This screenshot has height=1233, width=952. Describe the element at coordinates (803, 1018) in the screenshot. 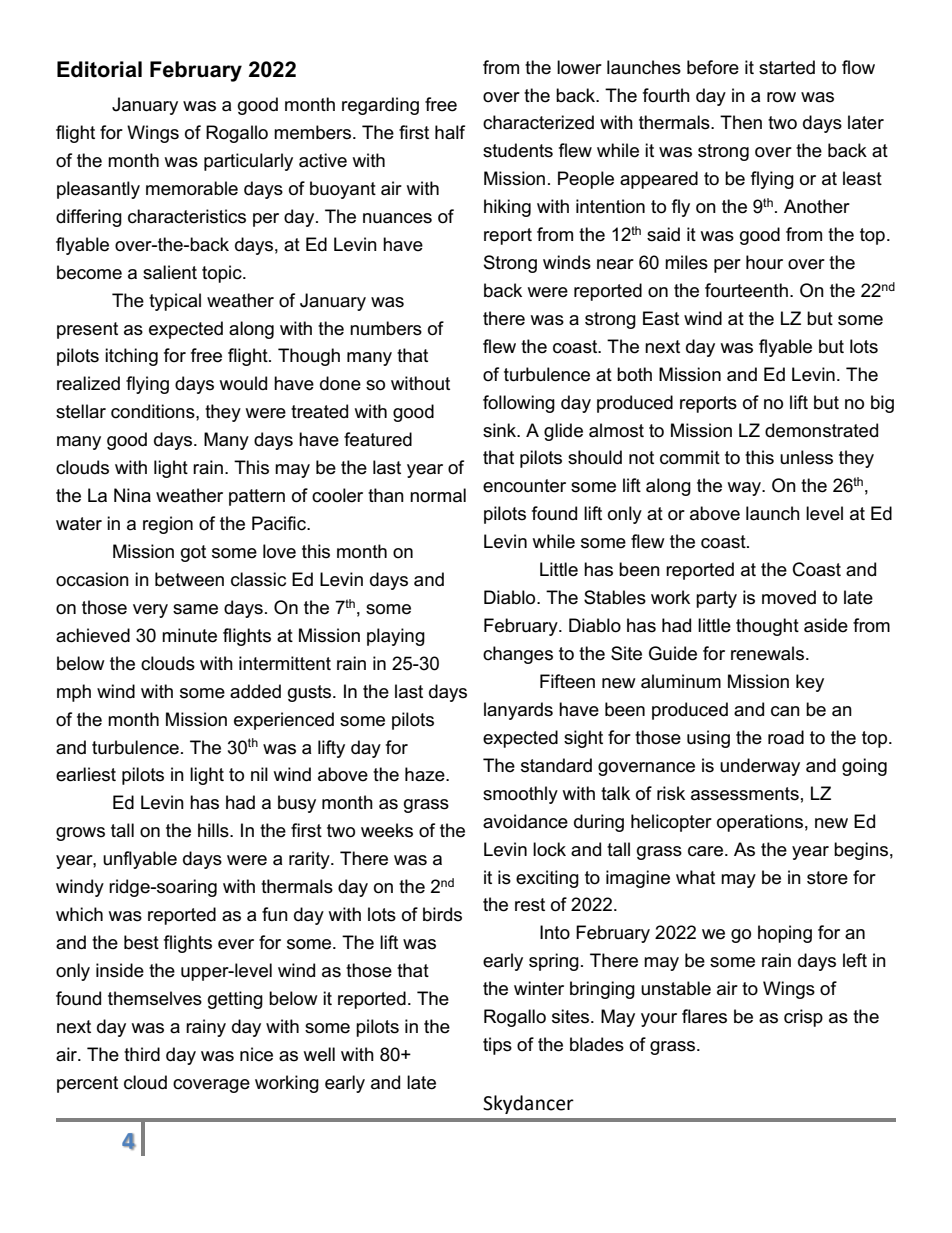

I see `crisp` at that location.
